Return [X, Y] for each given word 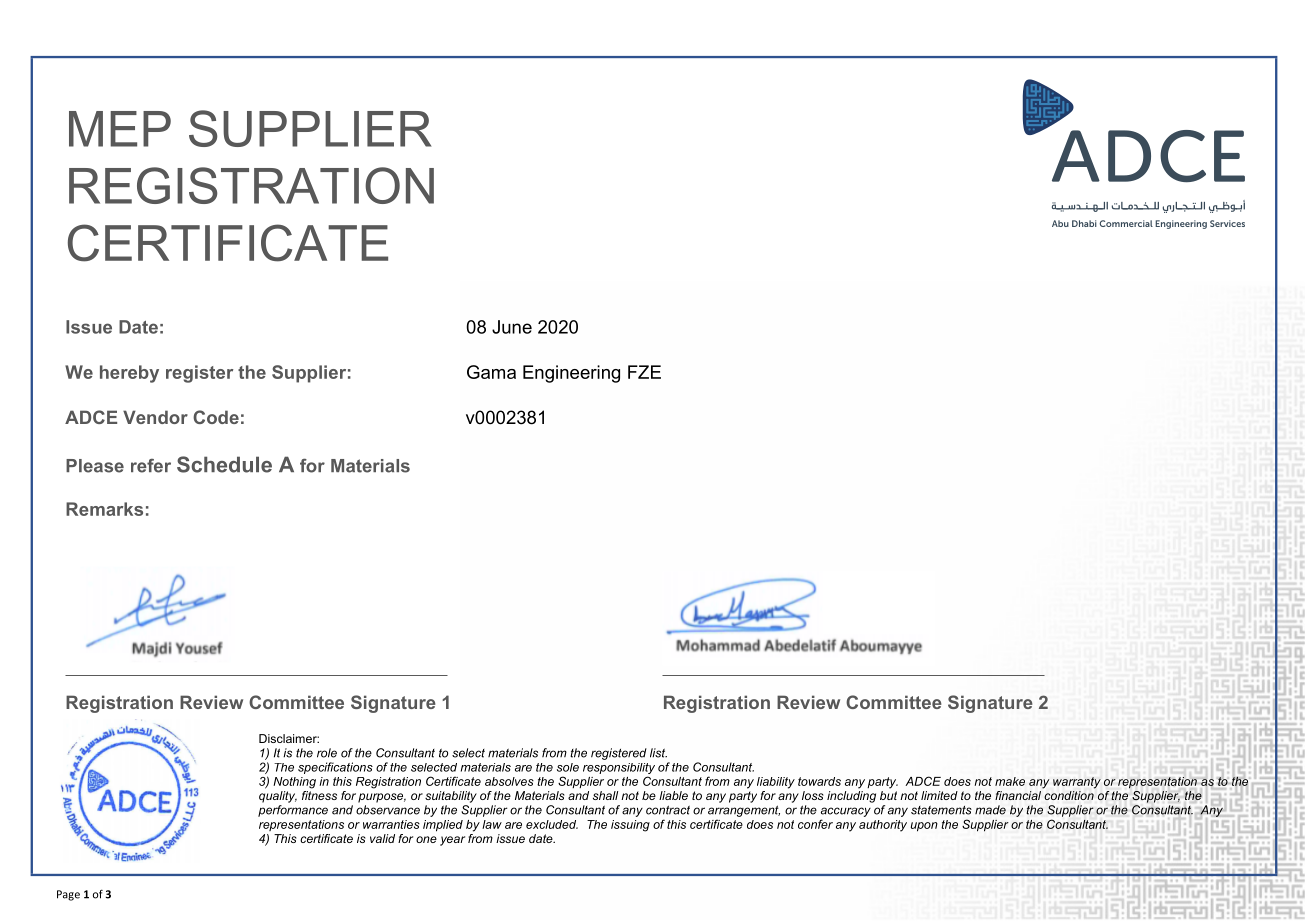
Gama [491, 372]
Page [68, 895]
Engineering [571, 374]
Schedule [224, 464]
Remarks [104, 509]
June [512, 327]
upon [924, 827]
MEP [120, 129]
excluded [552, 824]
